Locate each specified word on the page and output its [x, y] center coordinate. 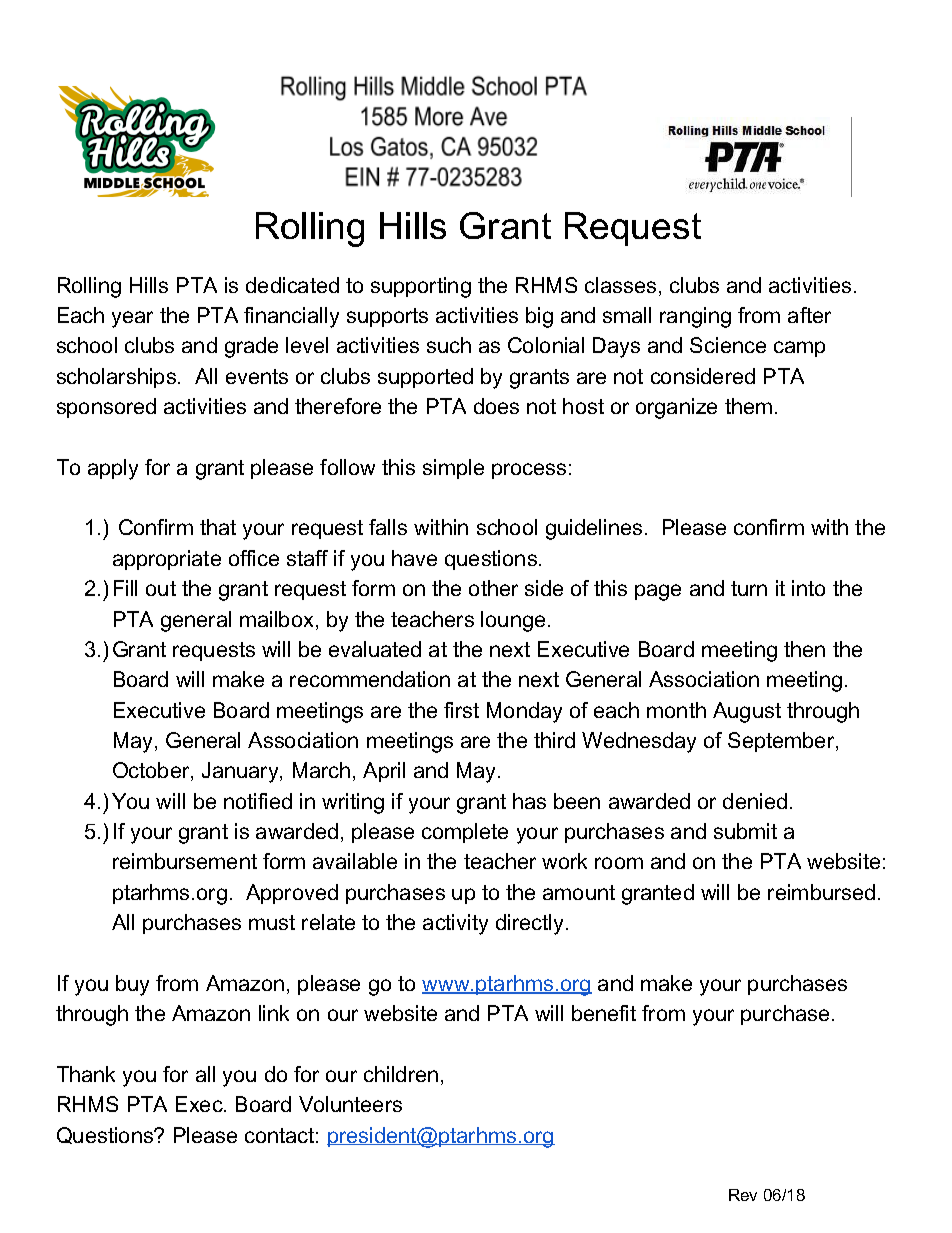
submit [745, 831]
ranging [695, 317]
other [493, 588]
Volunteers [350, 1104]
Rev [743, 1195]
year [132, 319]
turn [749, 588]
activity [455, 924]
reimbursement [185, 861]
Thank [86, 1074]
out [161, 588]
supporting [421, 287]
